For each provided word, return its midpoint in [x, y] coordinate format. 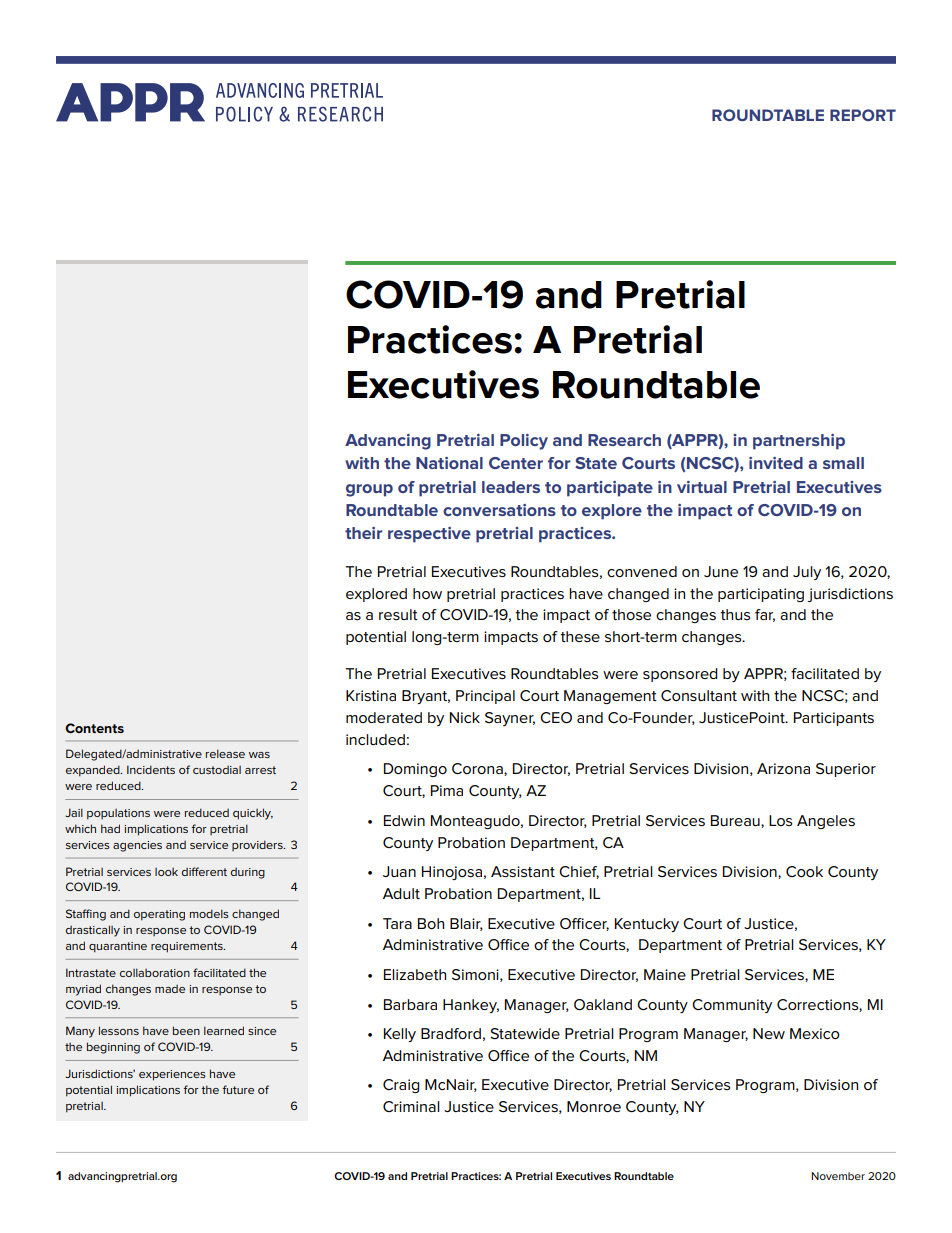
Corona [478, 769]
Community [732, 1006]
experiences [172, 1075]
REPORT [863, 115]
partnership [799, 442]
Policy [524, 442]
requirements [188, 947]
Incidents [151, 769]
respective [429, 535]
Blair [466, 924]
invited [776, 463]
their [364, 533]
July [807, 573]
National [449, 463]
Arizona [783, 768]
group [369, 490]
